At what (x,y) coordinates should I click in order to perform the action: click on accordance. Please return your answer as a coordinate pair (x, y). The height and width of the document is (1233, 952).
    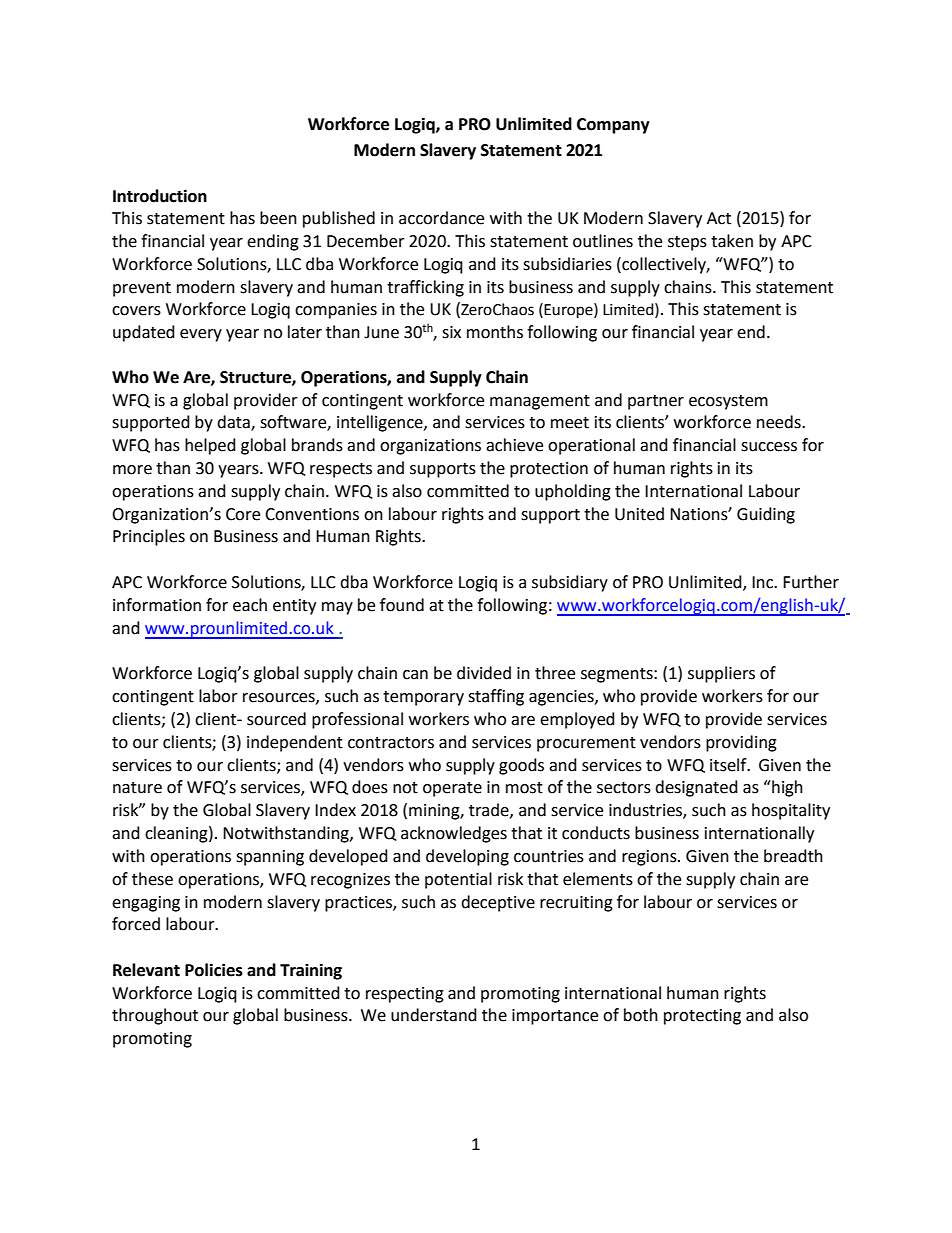
    Looking at the image, I should click on (441, 218).
